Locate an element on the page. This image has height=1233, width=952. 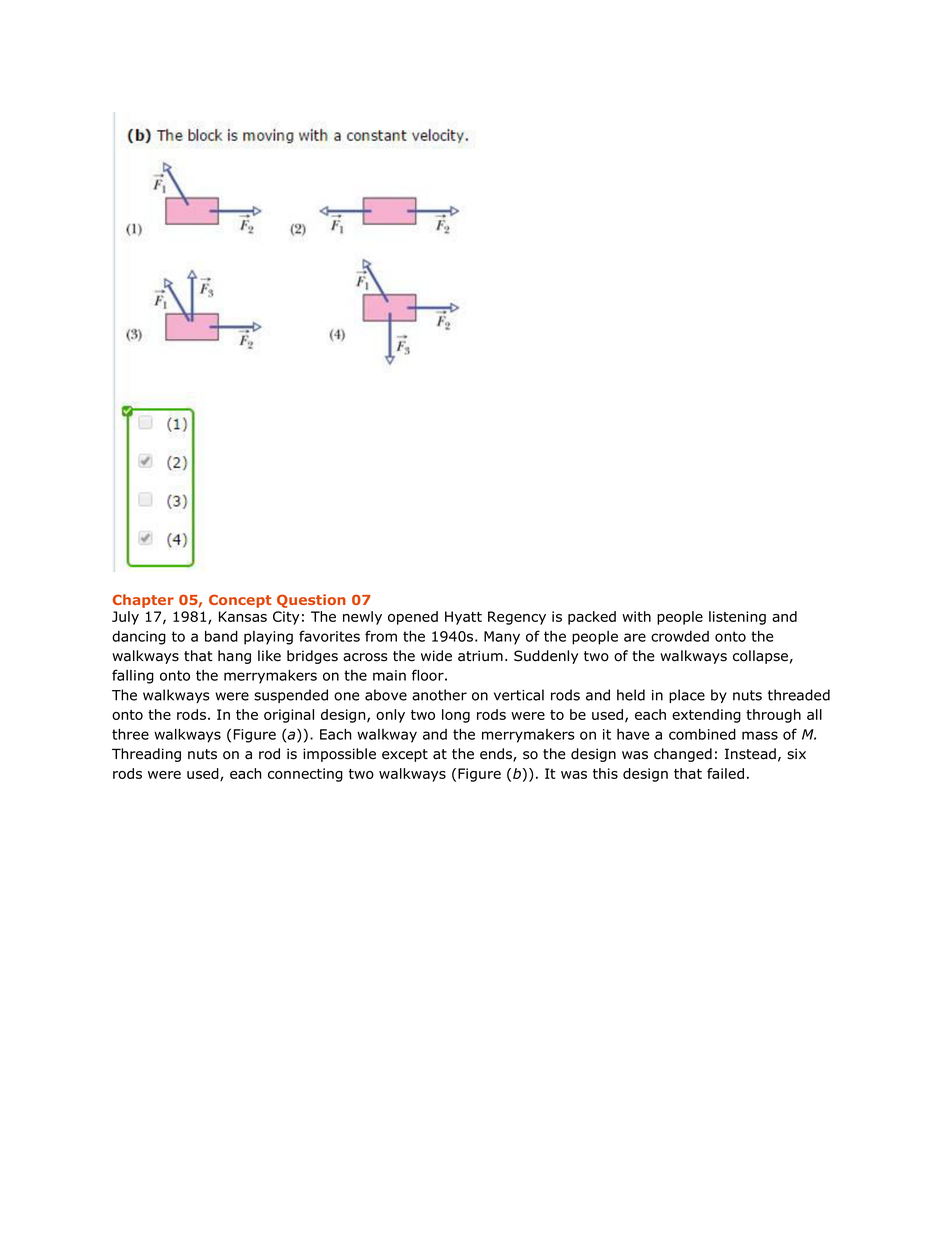
connecting is located at coordinates (305, 775).
